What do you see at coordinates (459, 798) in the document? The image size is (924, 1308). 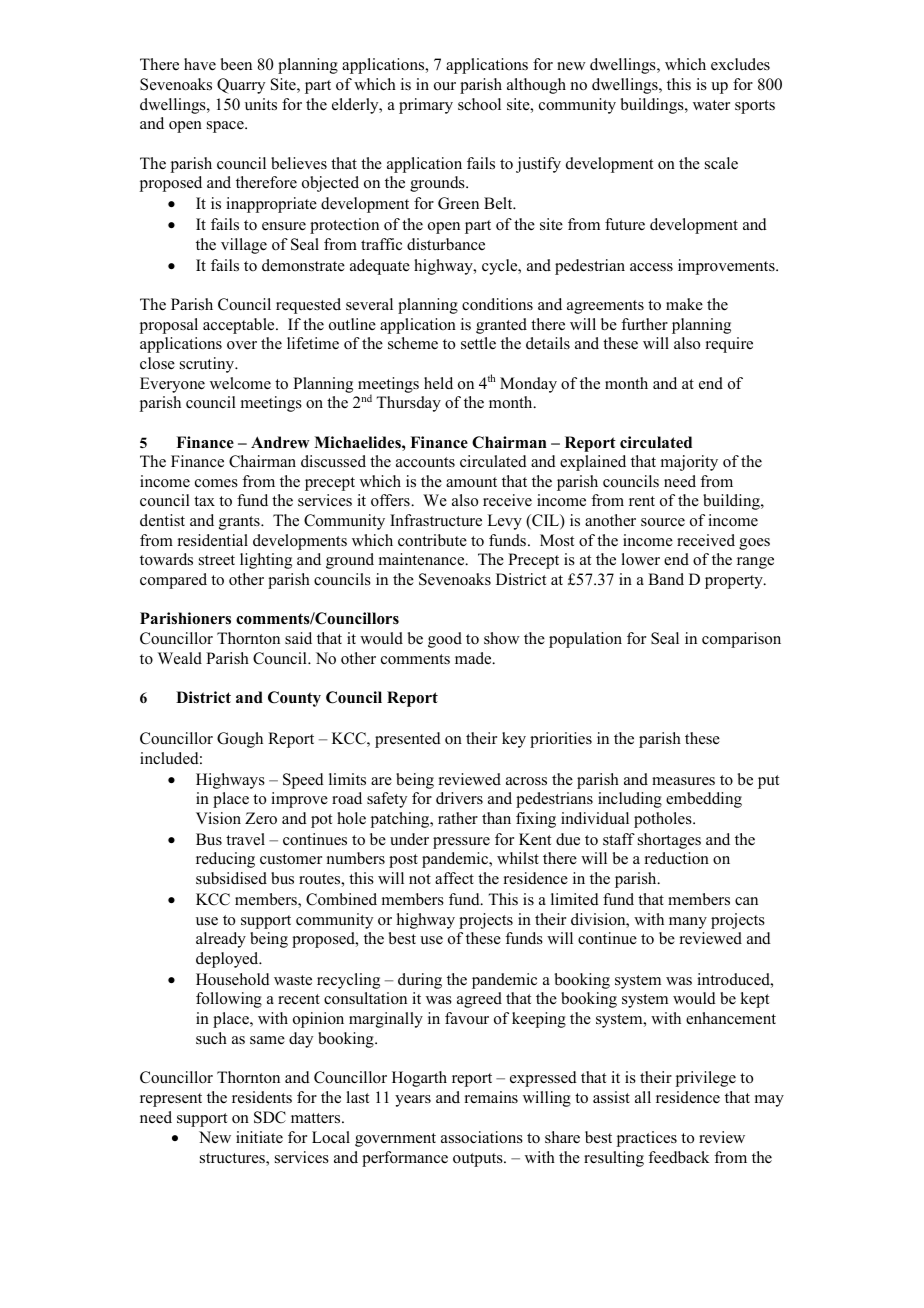 I see `drivers` at bounding box center [459, 798].
